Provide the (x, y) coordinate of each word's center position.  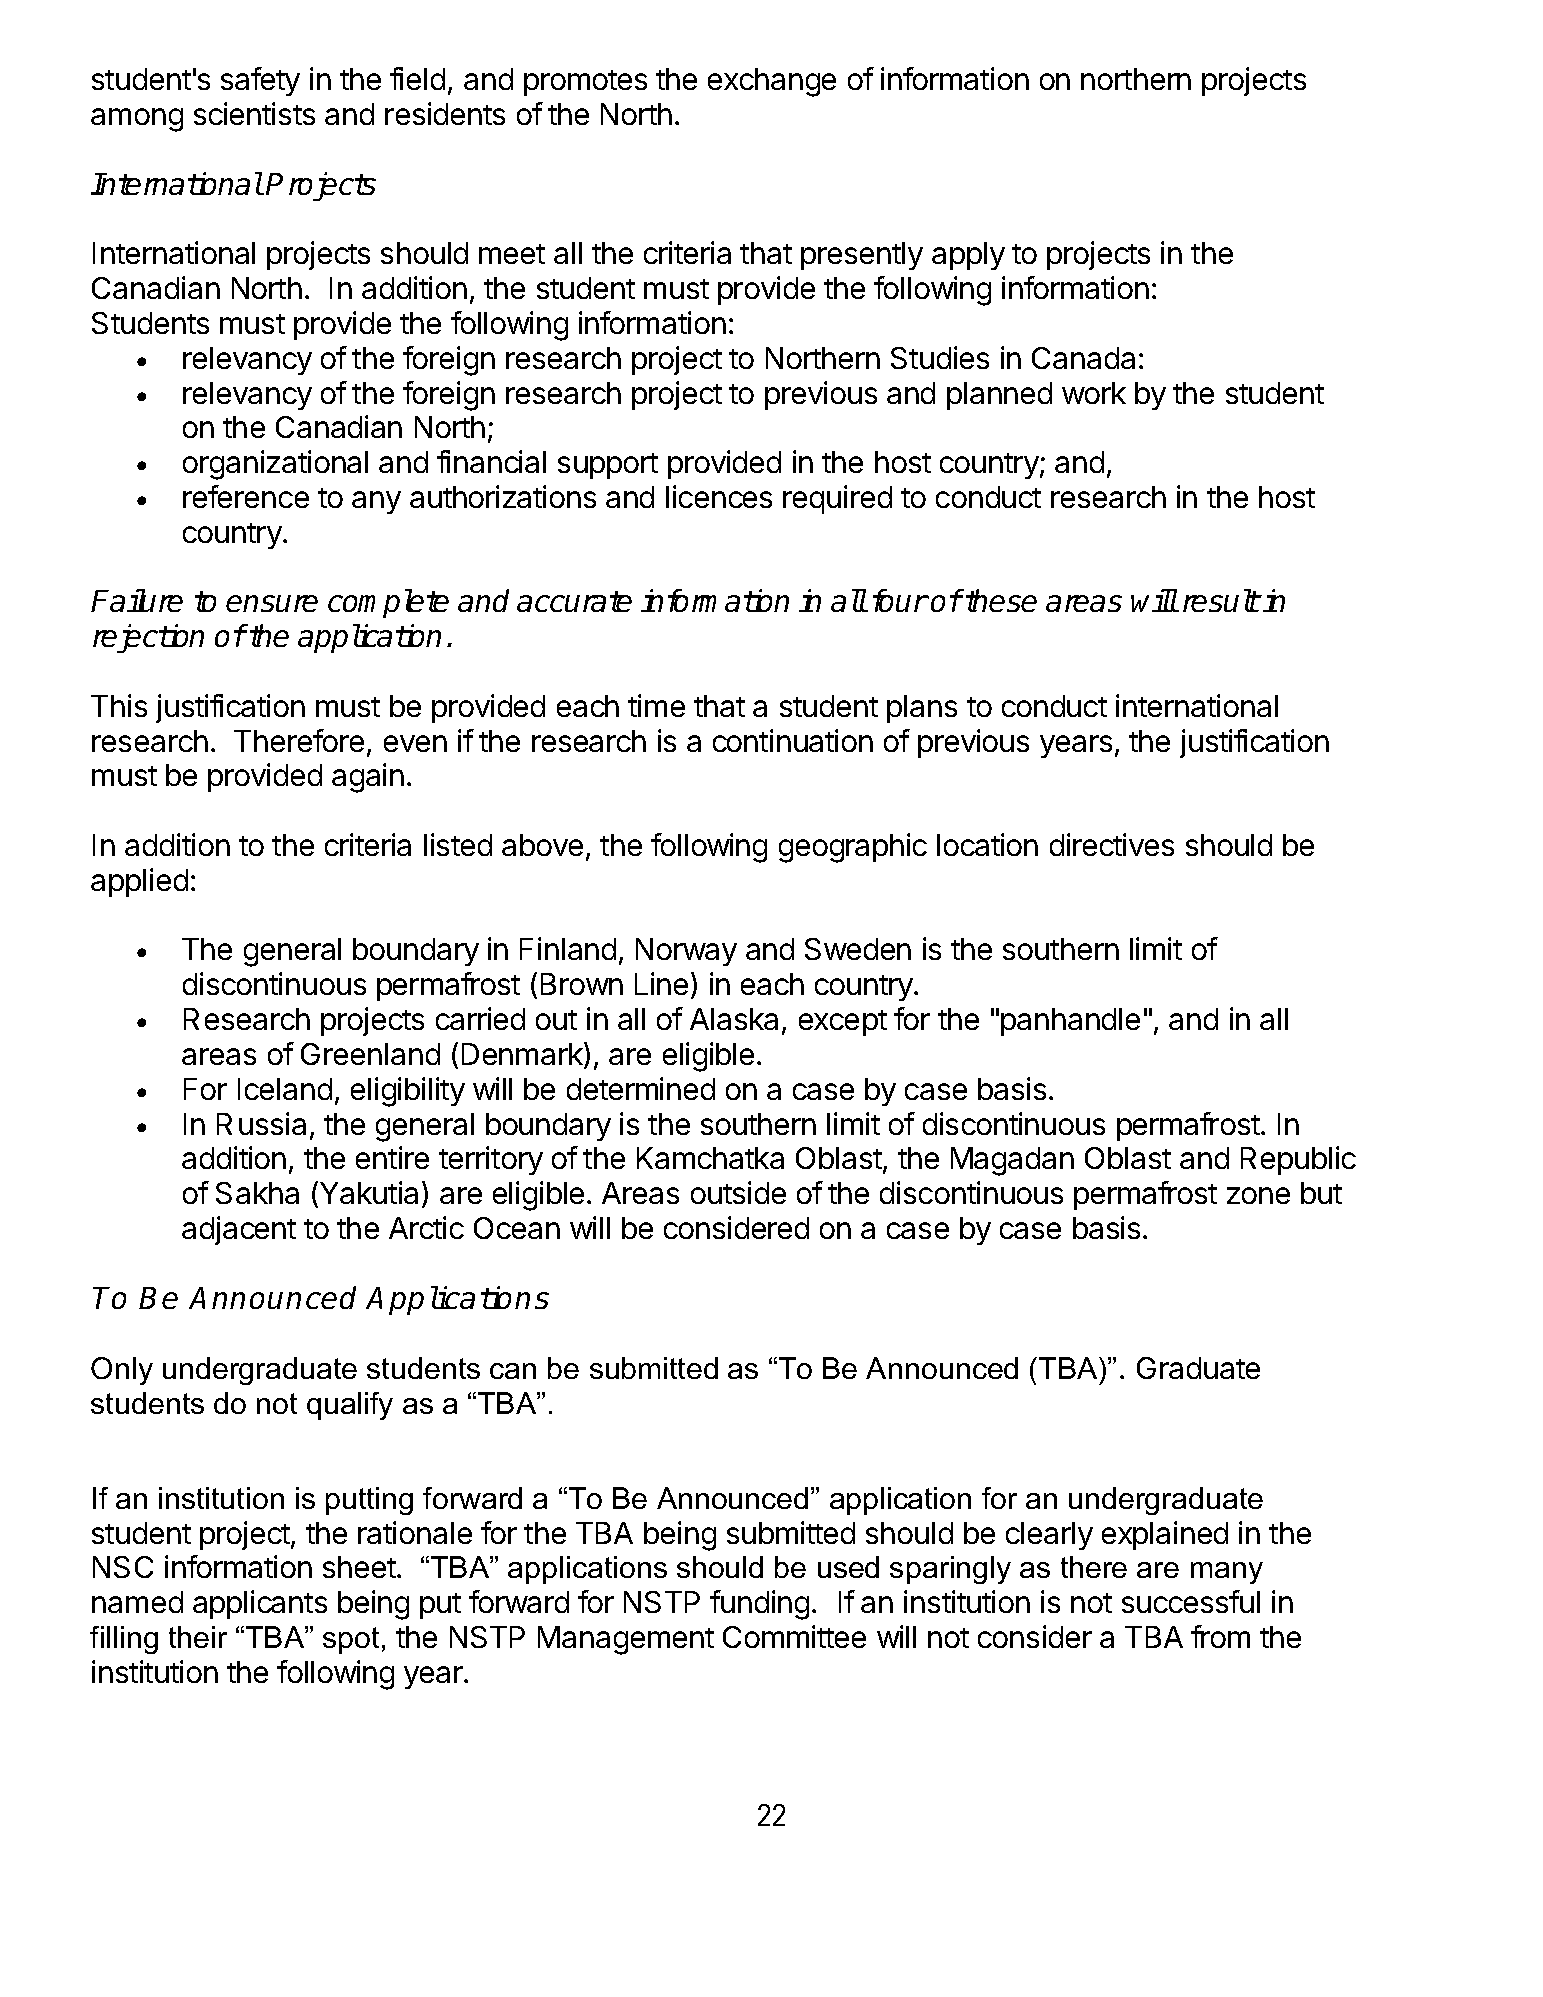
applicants (260, 1604)
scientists (254, 113)
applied (139, 882)
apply (968, 256)
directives (1112, 844)
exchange (772, 82)
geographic (853, 848)
